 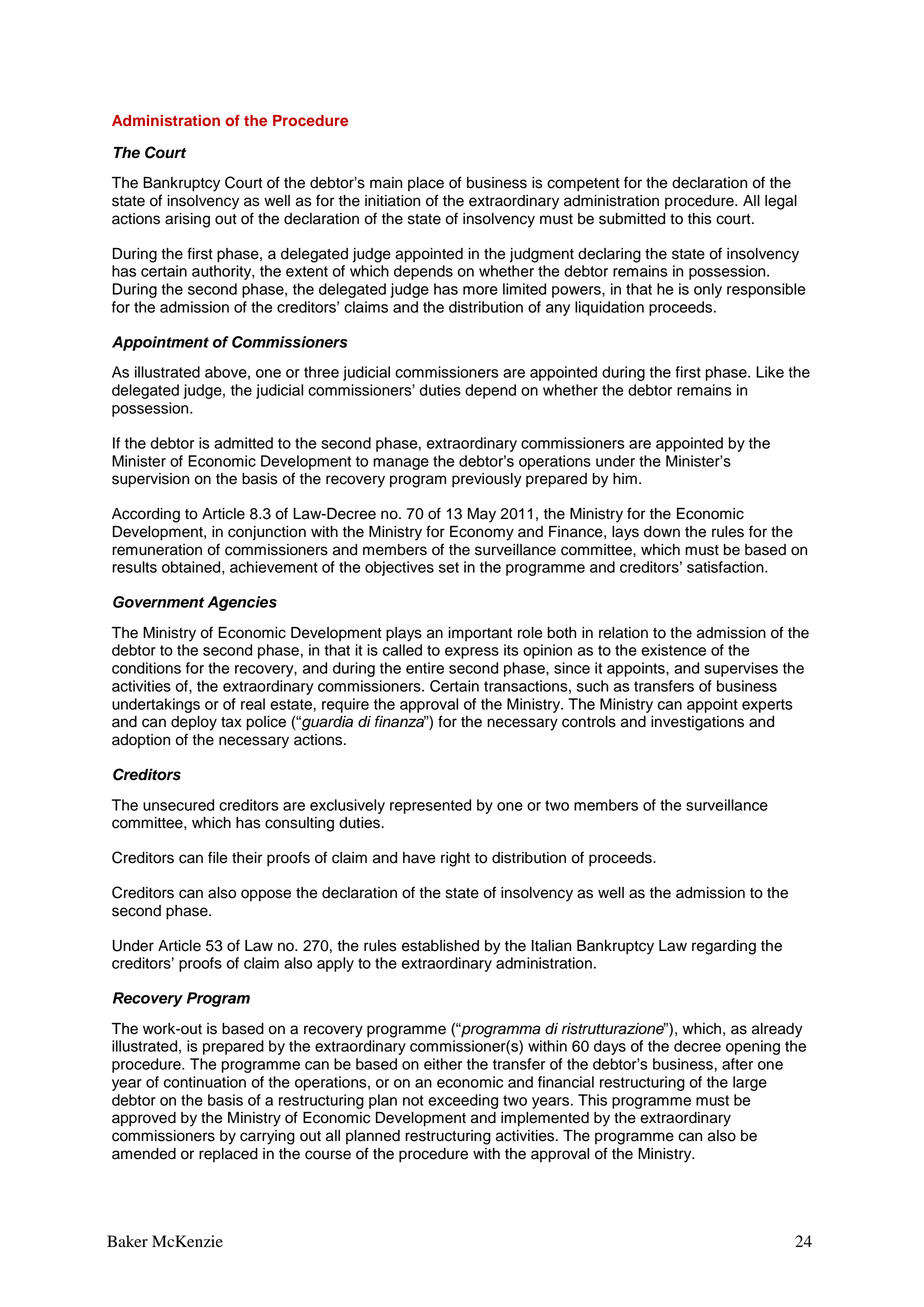 What do you see at coordinates (243, 443) in the screenshot?
I see `admitted` at bounding box center [243, 443].
